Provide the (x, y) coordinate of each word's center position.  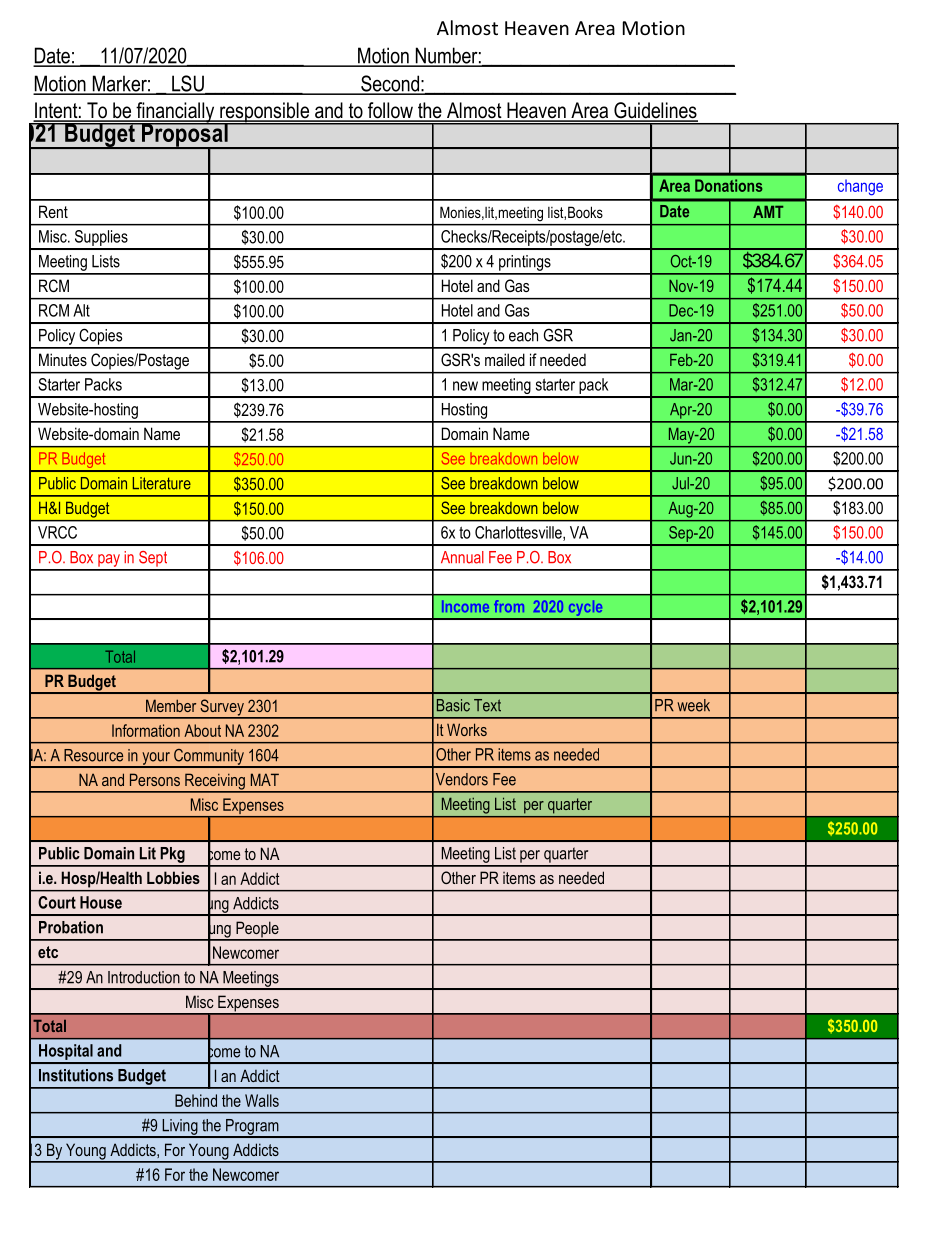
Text (487, 705)
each (523, 335)
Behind (196, 1100)
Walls (262, 1100)
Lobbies (173, 877)
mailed (505, 359)
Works (467, 729)
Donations (729, 185)
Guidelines (655, 111)
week (693, 705)
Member (171, 705)
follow (390, 111)
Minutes (63, 359)
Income (465, 606)
